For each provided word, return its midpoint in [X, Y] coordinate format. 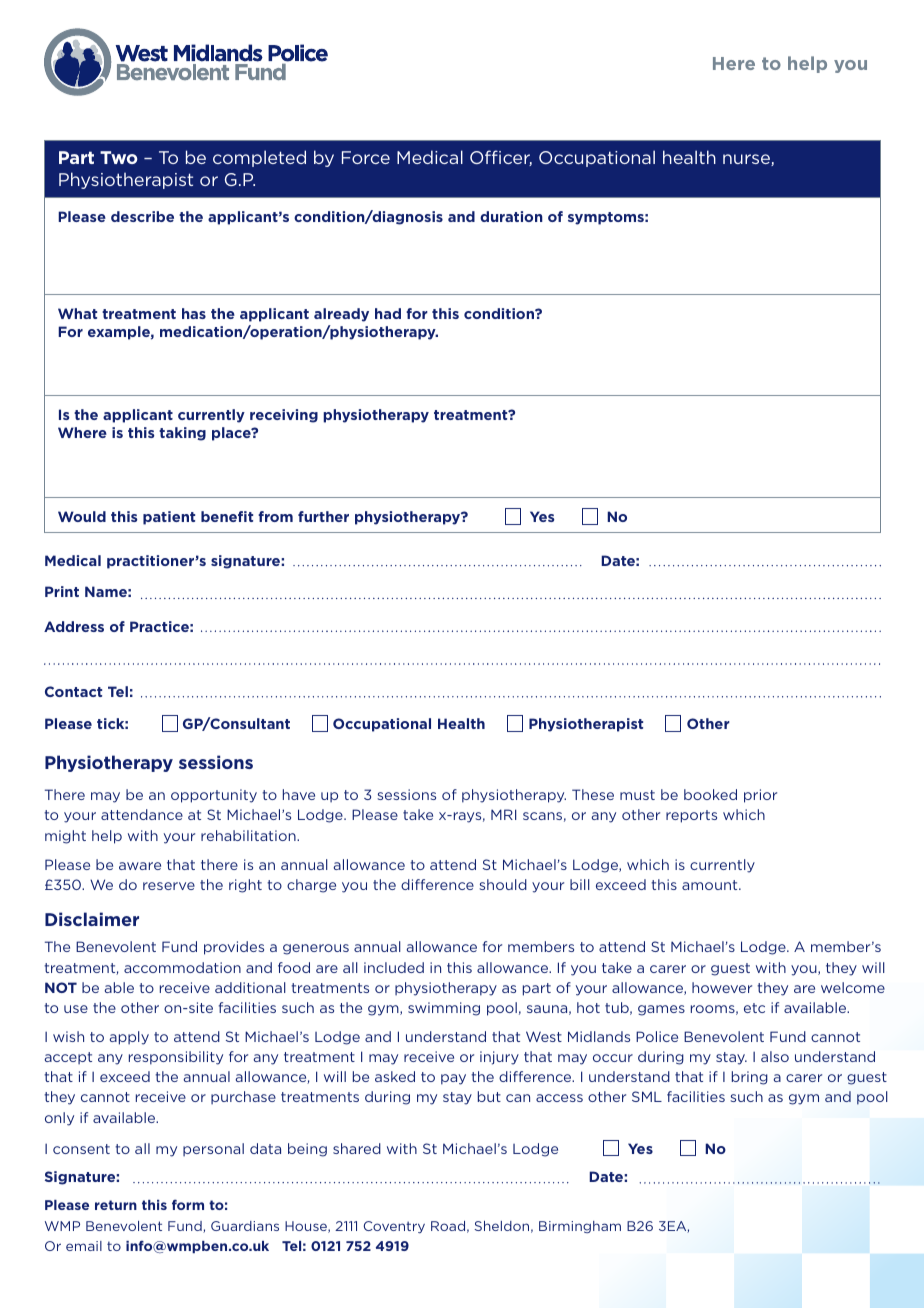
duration [511, 216]
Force [366, 157]
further [323, 516]
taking [182, 434]
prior [760, 796]
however [722, 987]
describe [142, 216]
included [394, 967]
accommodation [182, 967]
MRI [503, 814]
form [188, 1204]
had [388, 313]
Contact [73, 691]
